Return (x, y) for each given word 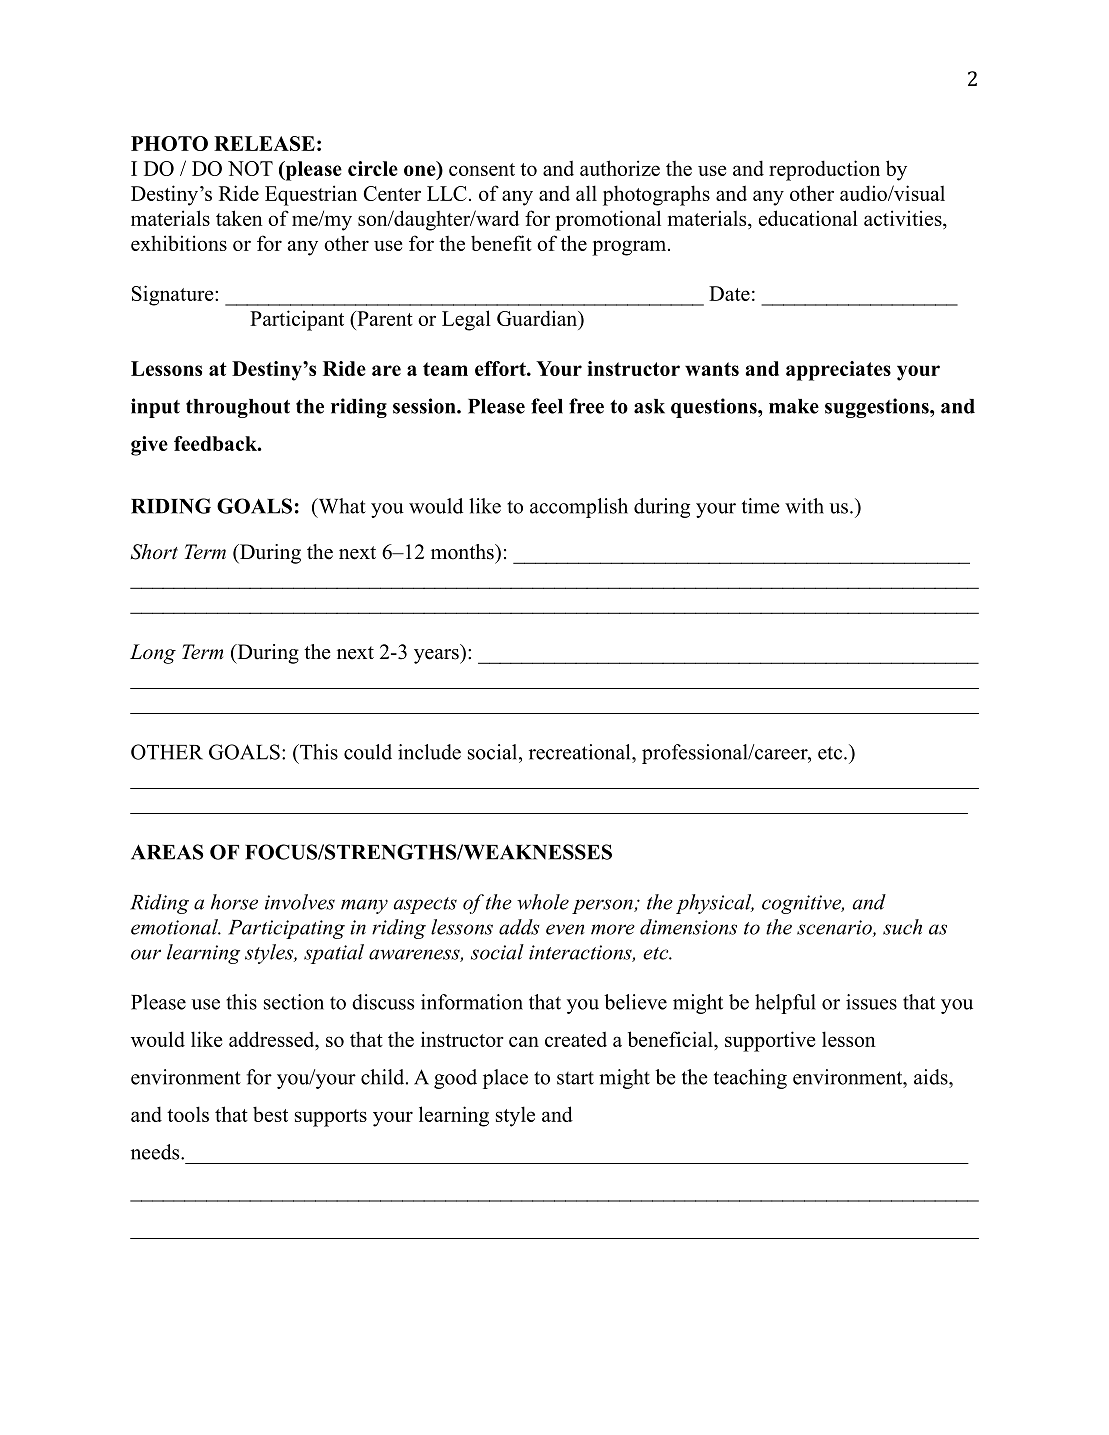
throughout (238, 408)
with (804, 506)
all (586, 193)
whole (543, 902)
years (437, 656)
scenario (835, 928)
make (794, 406)
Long (153, 654)
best (270, 1114)
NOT (250, 168)
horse (234, 902)
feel (547, 406)
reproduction (824, 170)
